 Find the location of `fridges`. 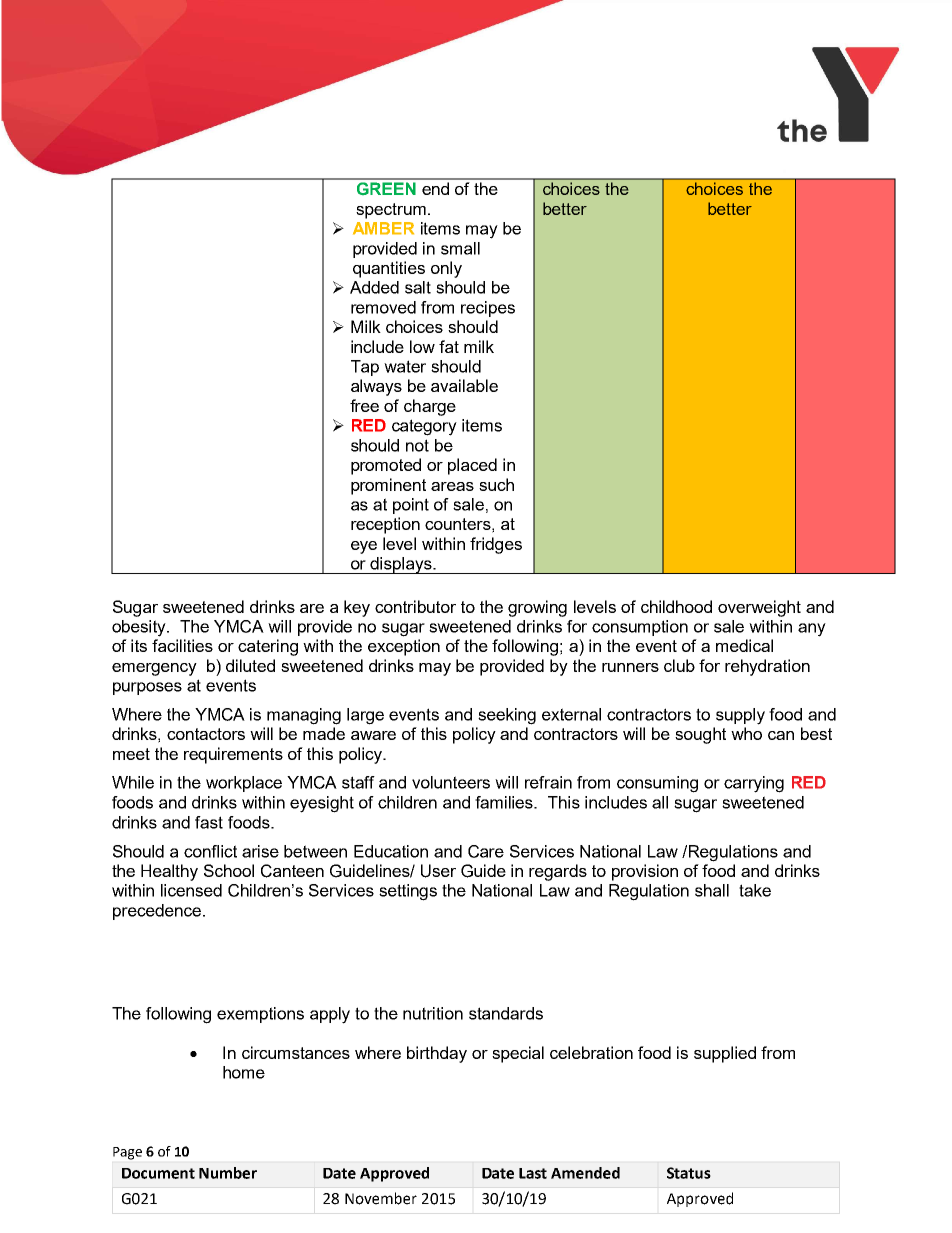

fridges is located at coordinates (496, 545).
